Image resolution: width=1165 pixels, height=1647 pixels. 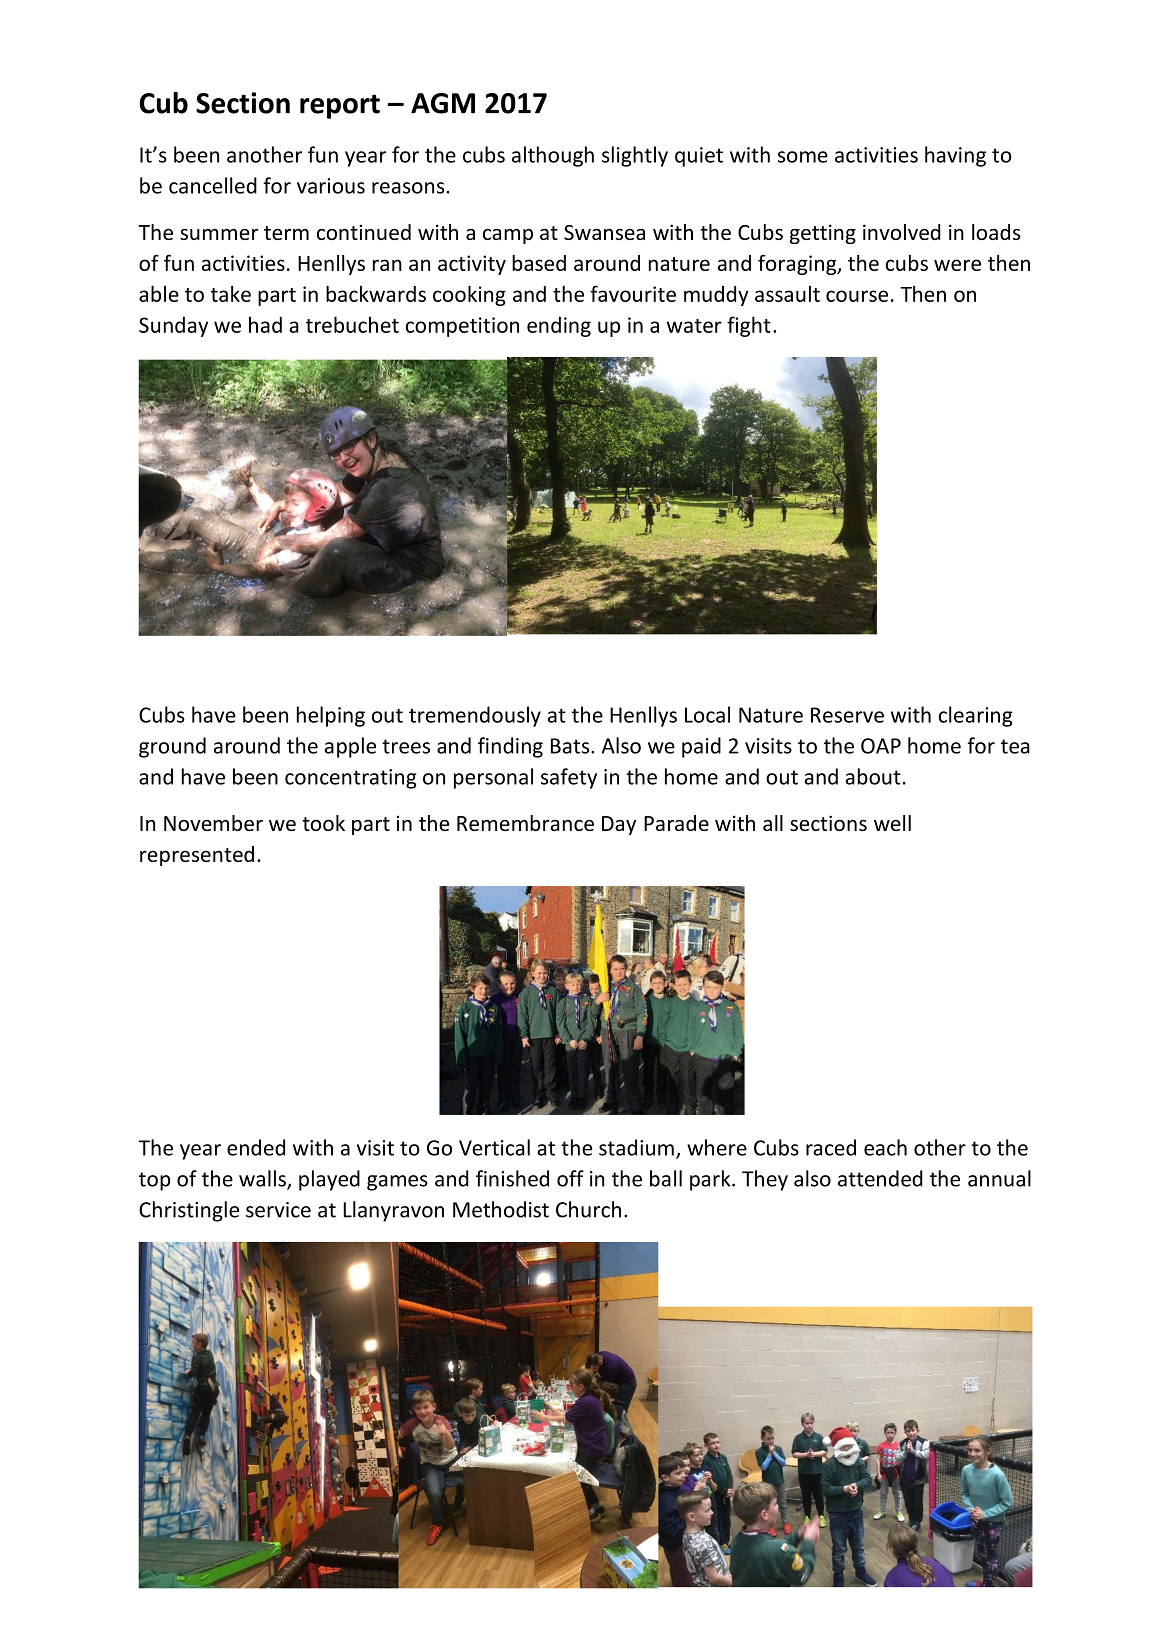 I want to click on Reserve, so click(x=847, y=715).
